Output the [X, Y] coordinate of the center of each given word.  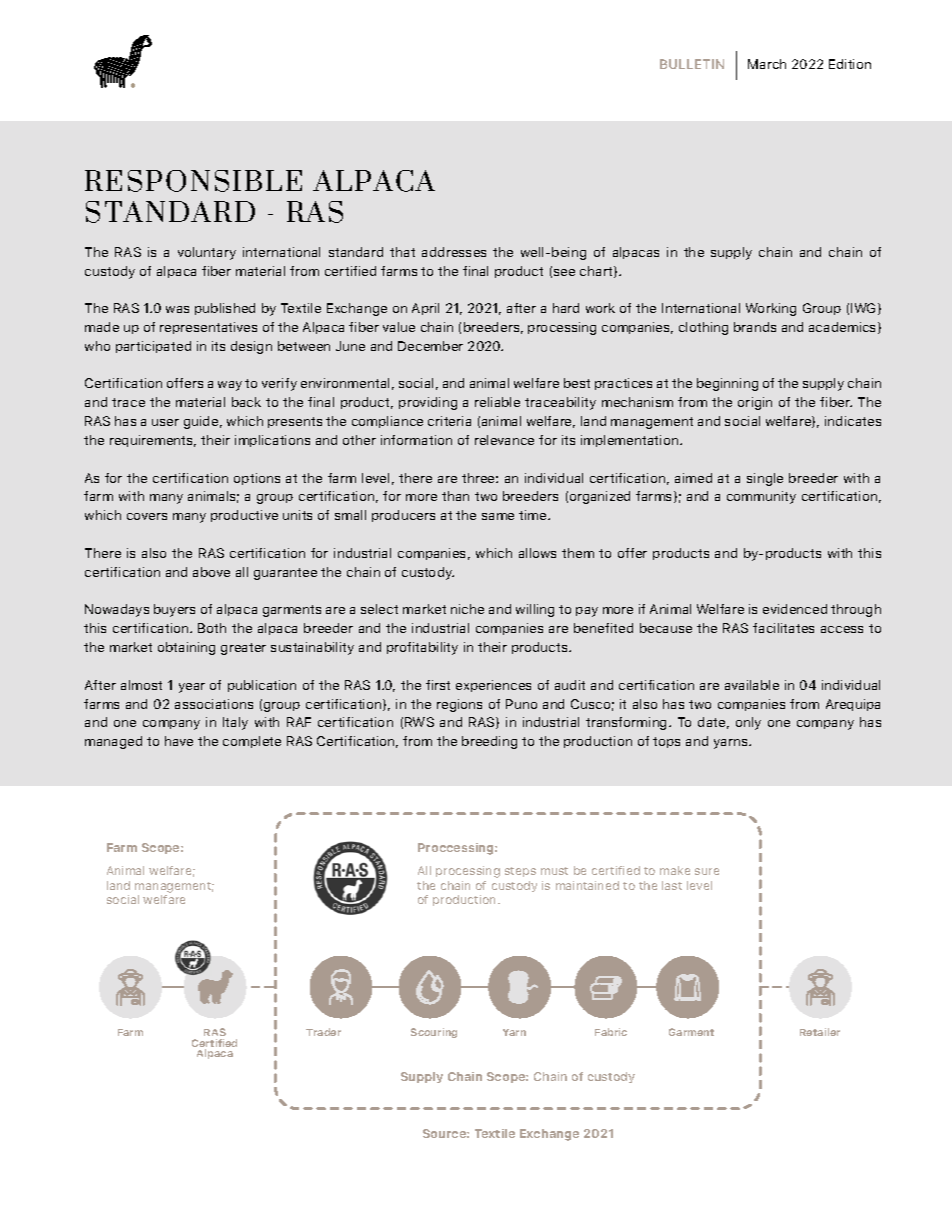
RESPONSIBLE [193, 181]
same [498, 516]
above [211, 572]
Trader [323, 1032]
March [767, 64]
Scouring [434, 1033]
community [761, 497]
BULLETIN [692, 64]
